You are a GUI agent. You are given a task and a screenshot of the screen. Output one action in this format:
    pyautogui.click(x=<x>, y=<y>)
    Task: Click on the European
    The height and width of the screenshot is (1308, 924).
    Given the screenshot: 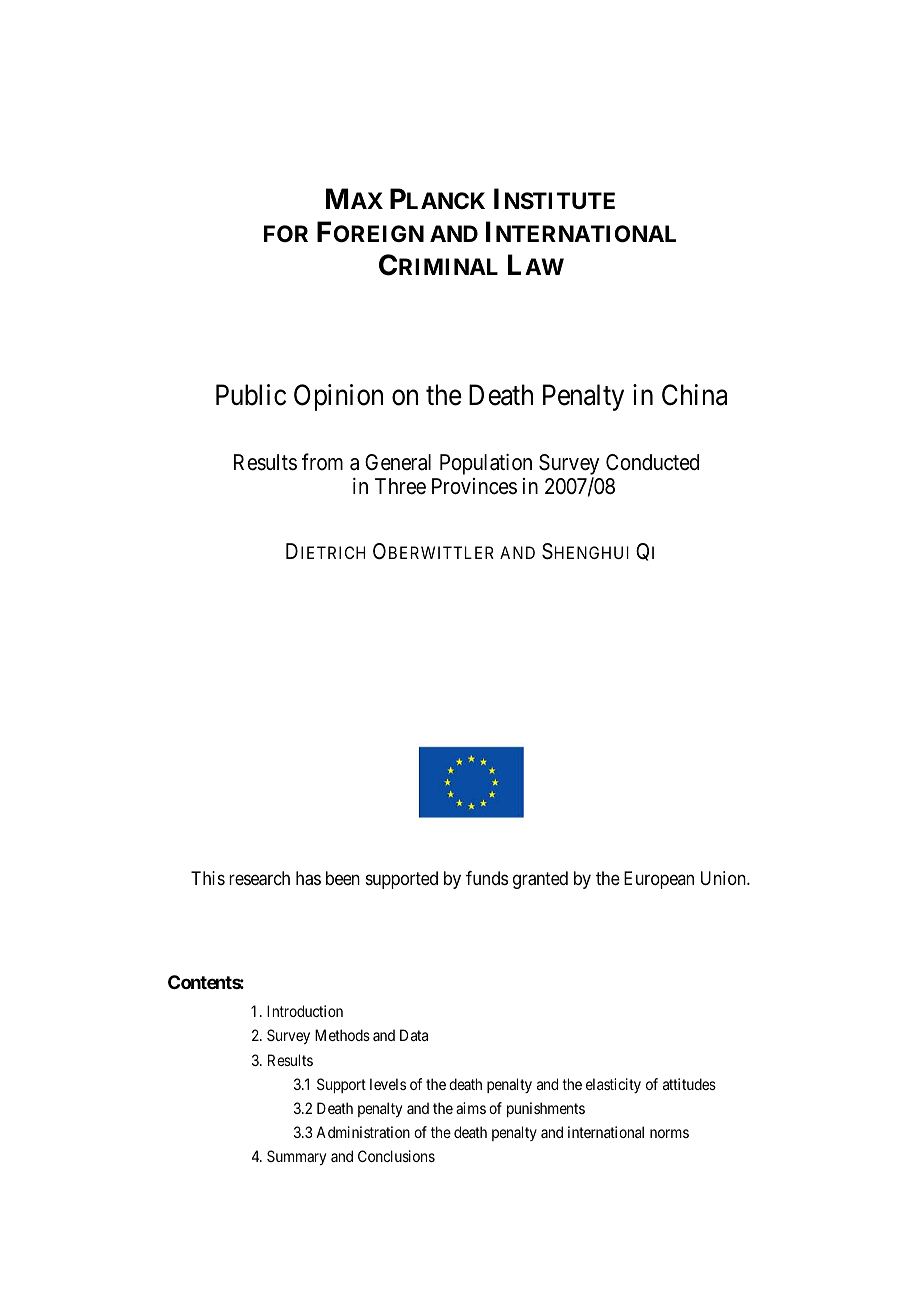 What is the action you would take?
    pyautogui.click(x=659, y=880)
